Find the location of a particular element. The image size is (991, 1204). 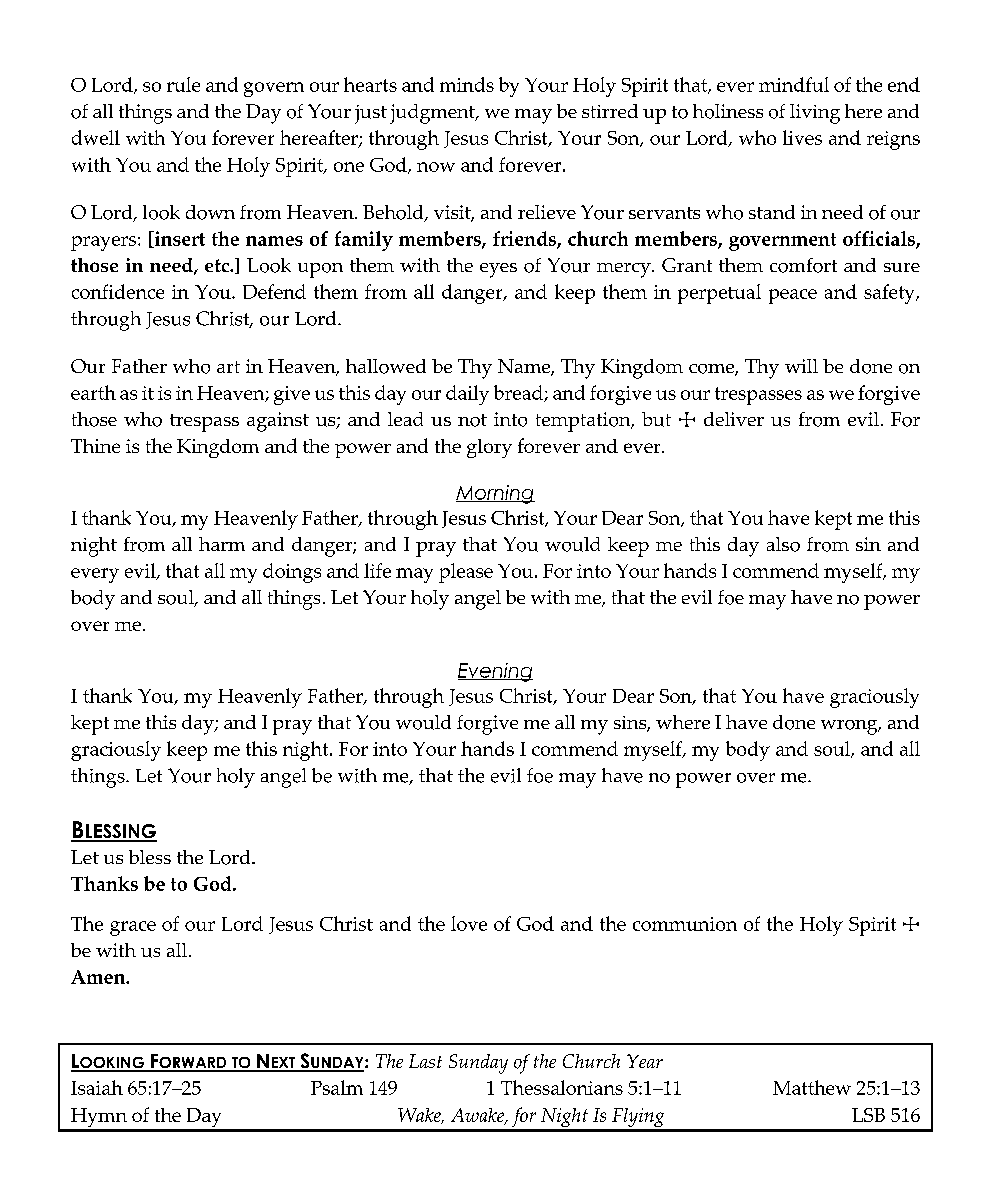

living is located at coordinates (815, 114).
